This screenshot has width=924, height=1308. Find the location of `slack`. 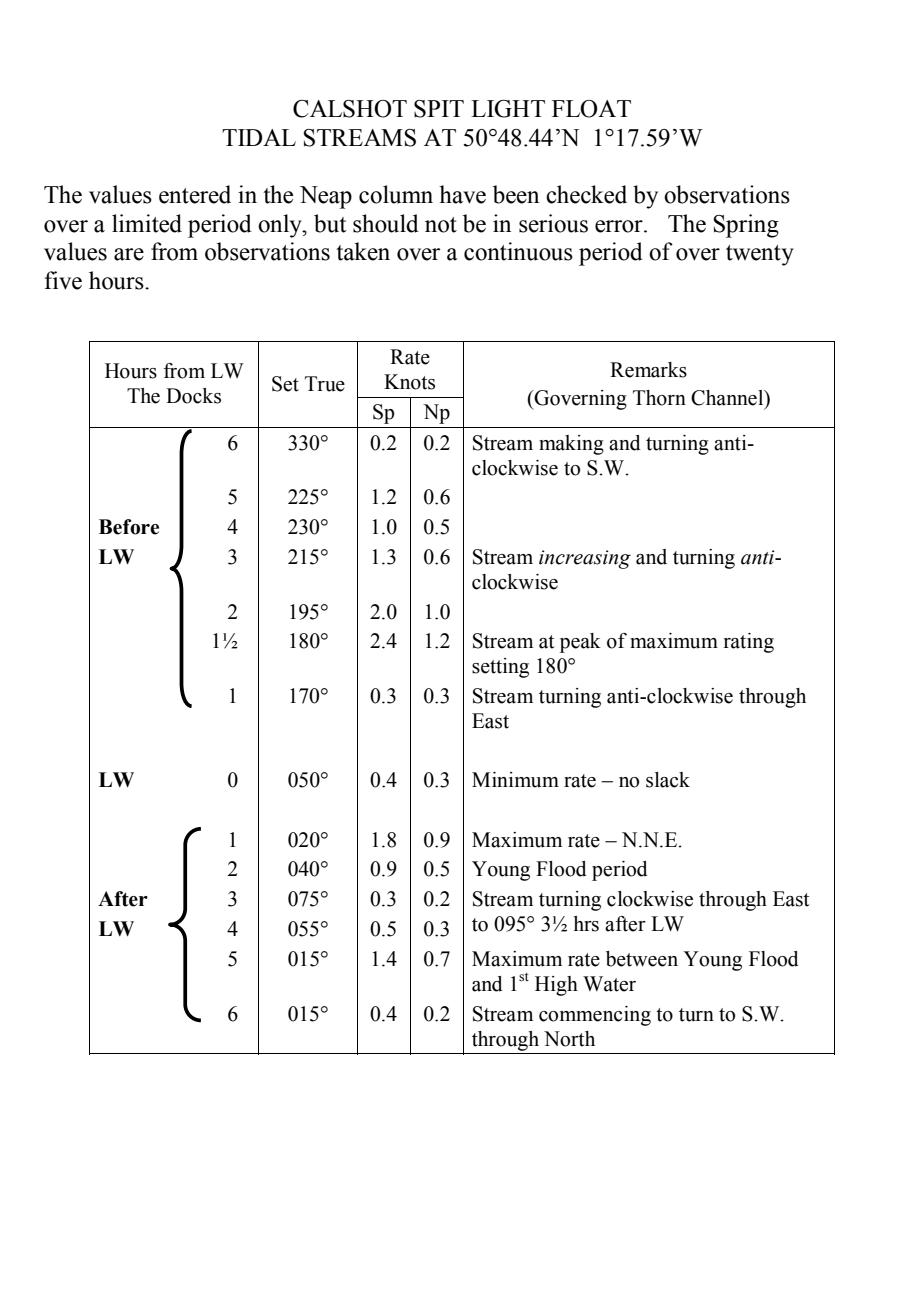

slack is located at coordinates (668, 780).
